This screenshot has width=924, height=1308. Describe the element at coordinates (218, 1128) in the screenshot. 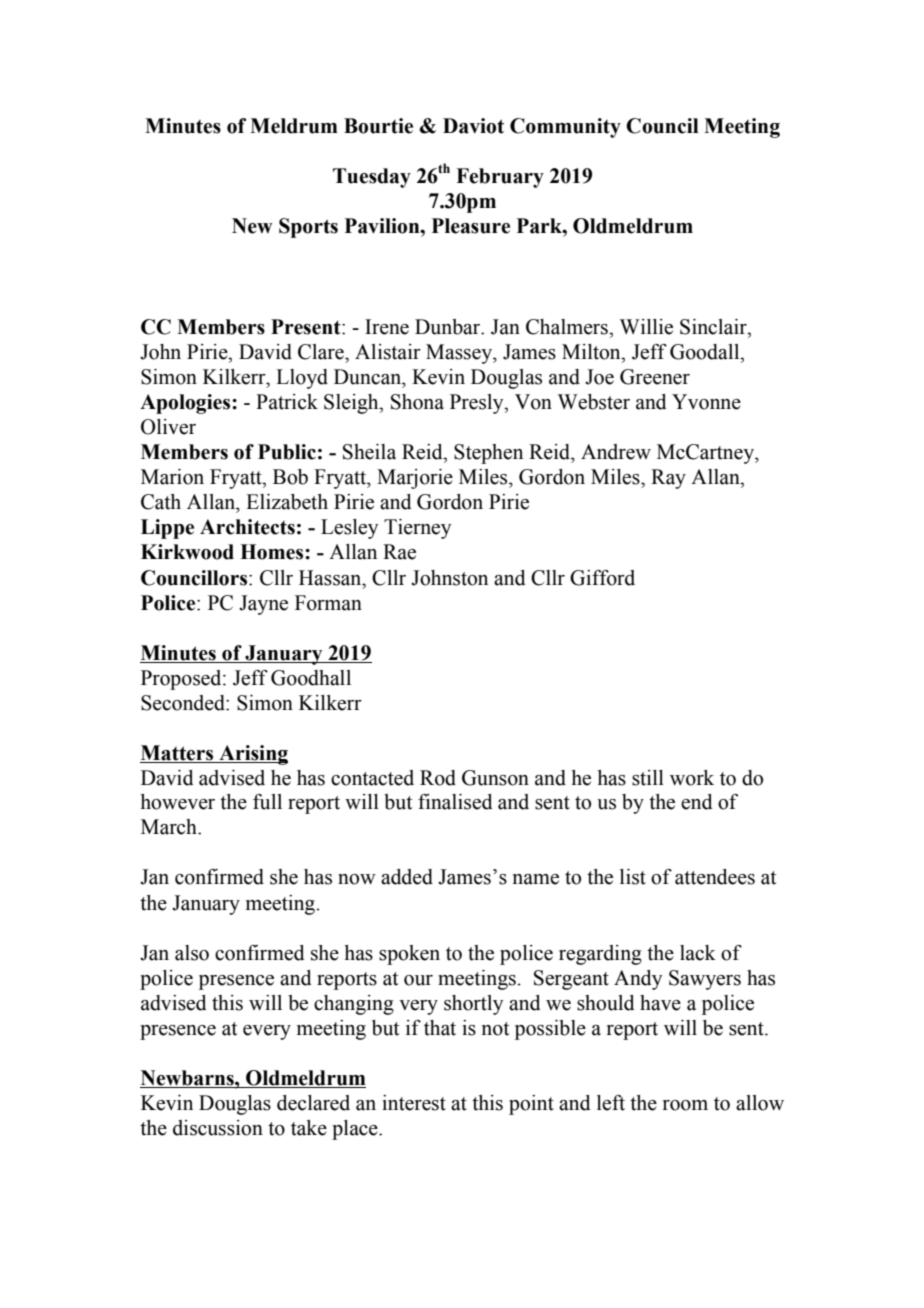

I see `discussion` at that location.
